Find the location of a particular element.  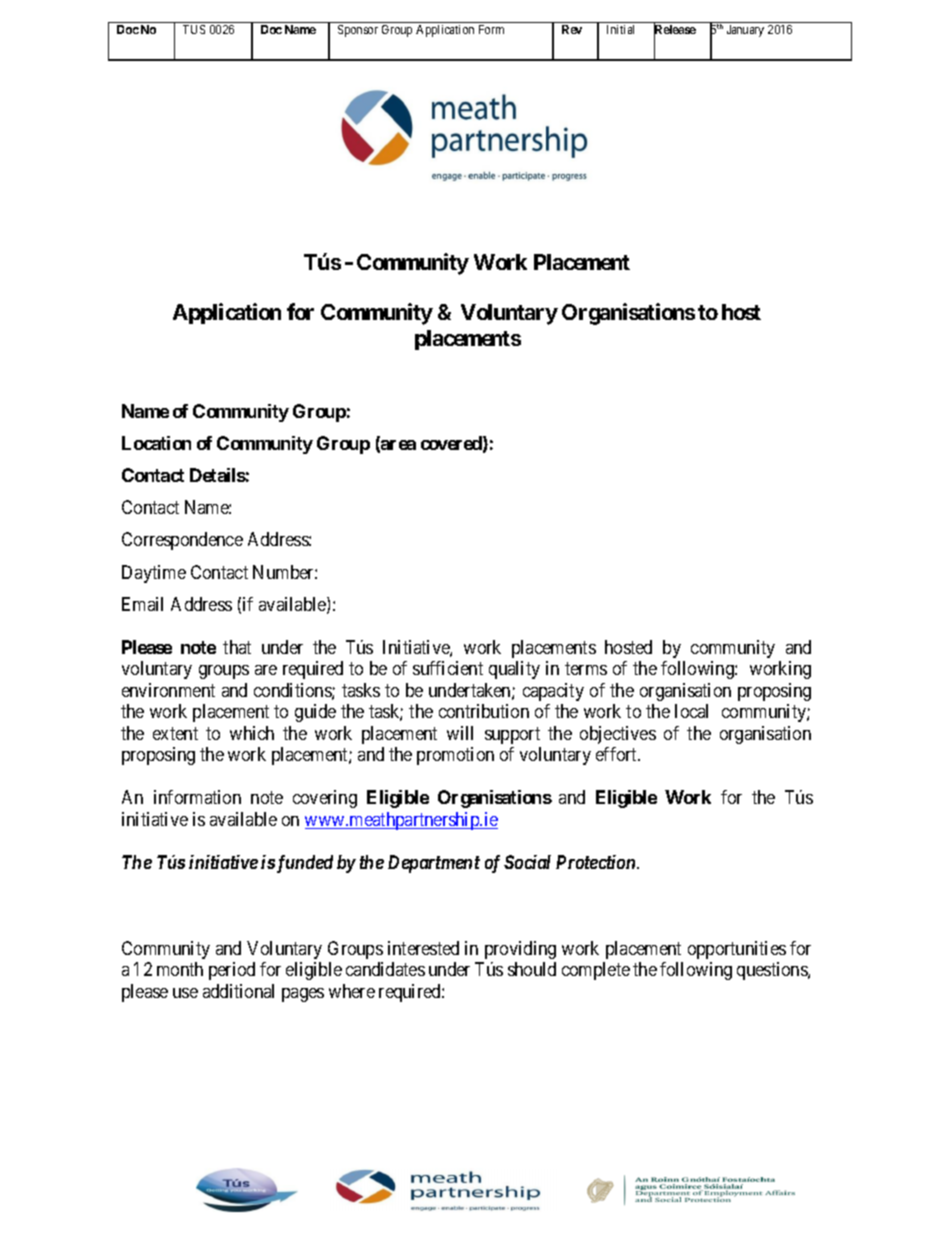

Sponsor is located at coordinates (358, 31).
